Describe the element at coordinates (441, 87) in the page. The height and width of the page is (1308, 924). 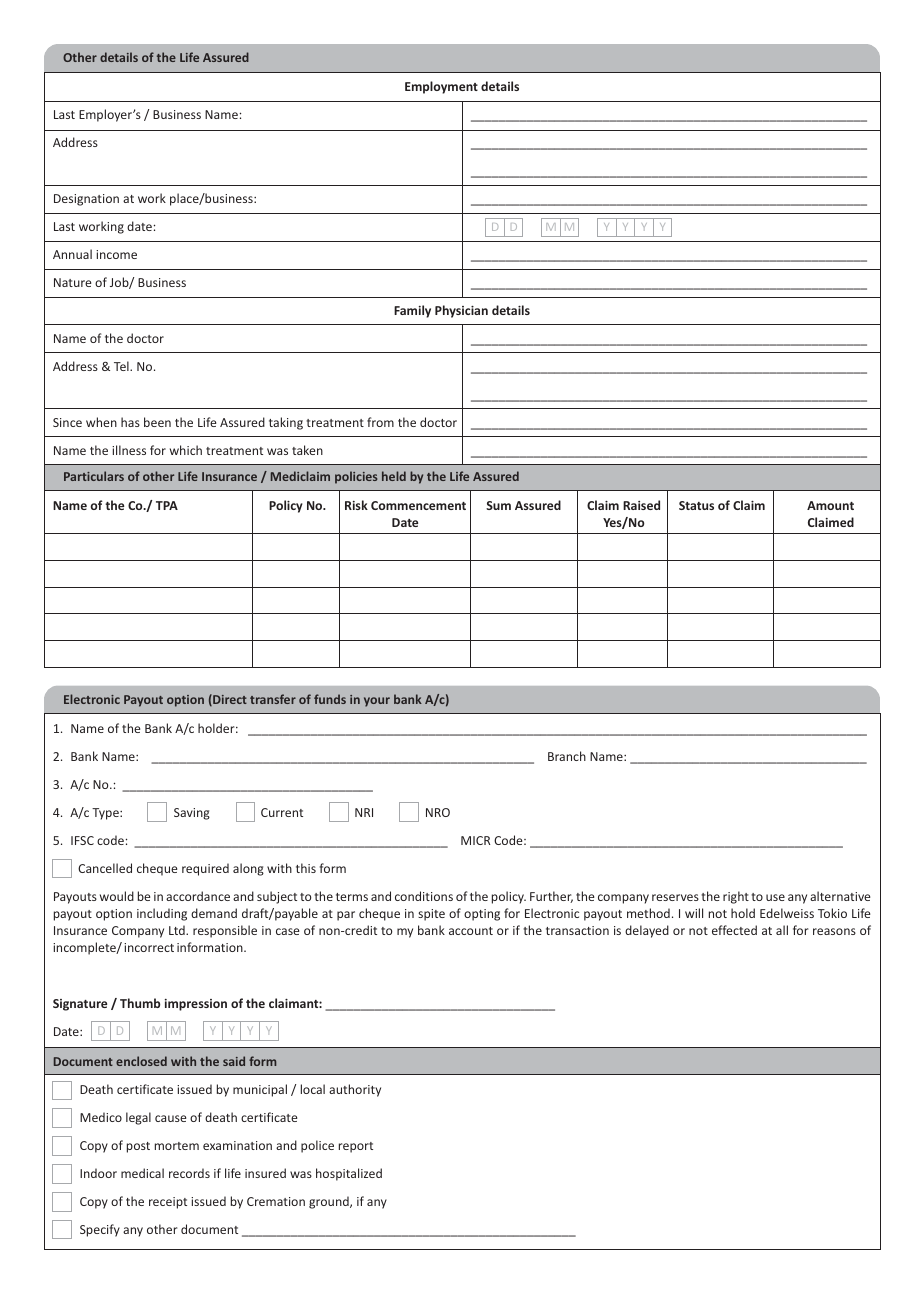
I see `Employment` at that location.
